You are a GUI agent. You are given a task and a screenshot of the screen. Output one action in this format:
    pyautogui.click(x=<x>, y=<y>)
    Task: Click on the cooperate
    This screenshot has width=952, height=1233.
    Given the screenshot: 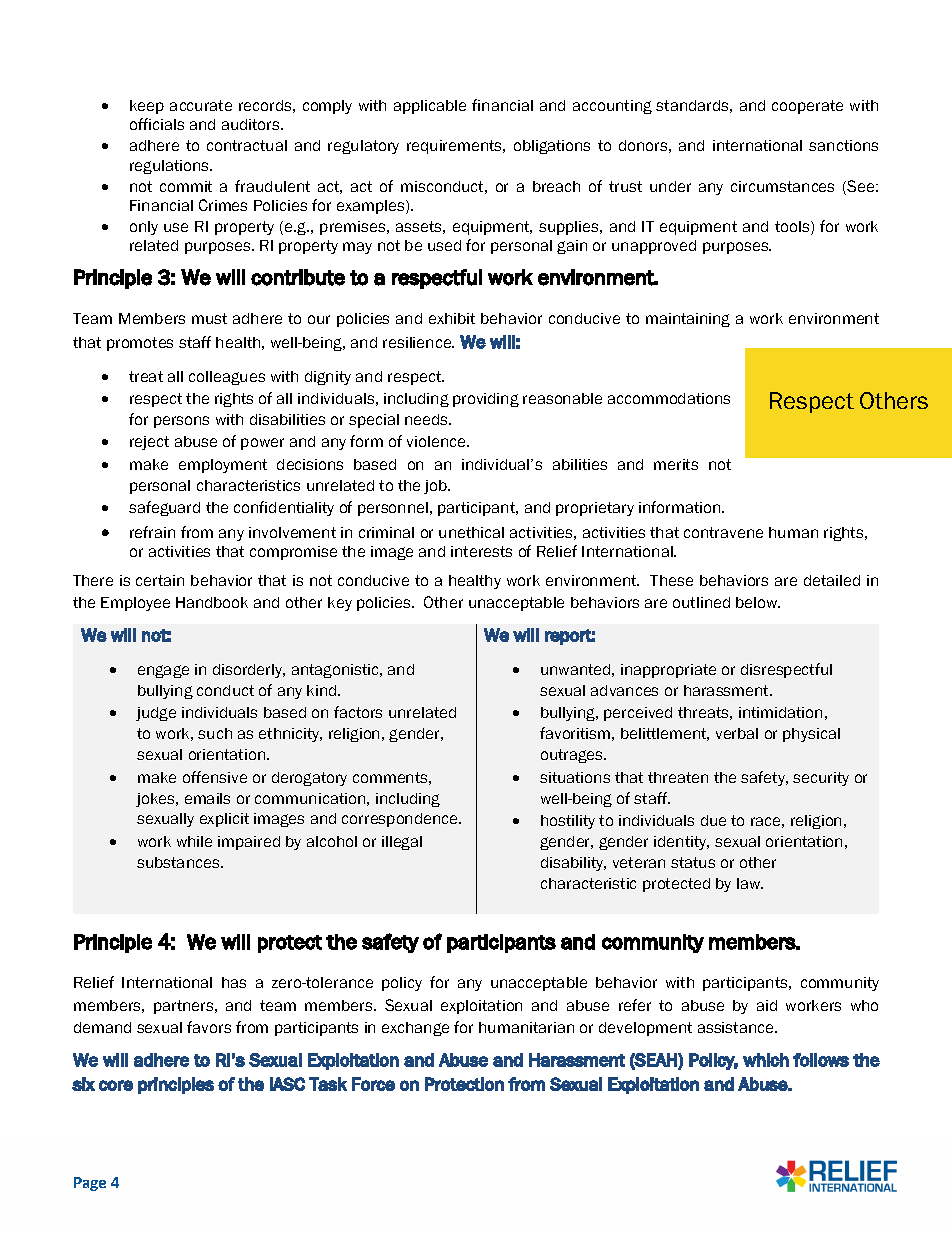 What is the action you would take?
    pyautogui.click(x=807, y=107)
